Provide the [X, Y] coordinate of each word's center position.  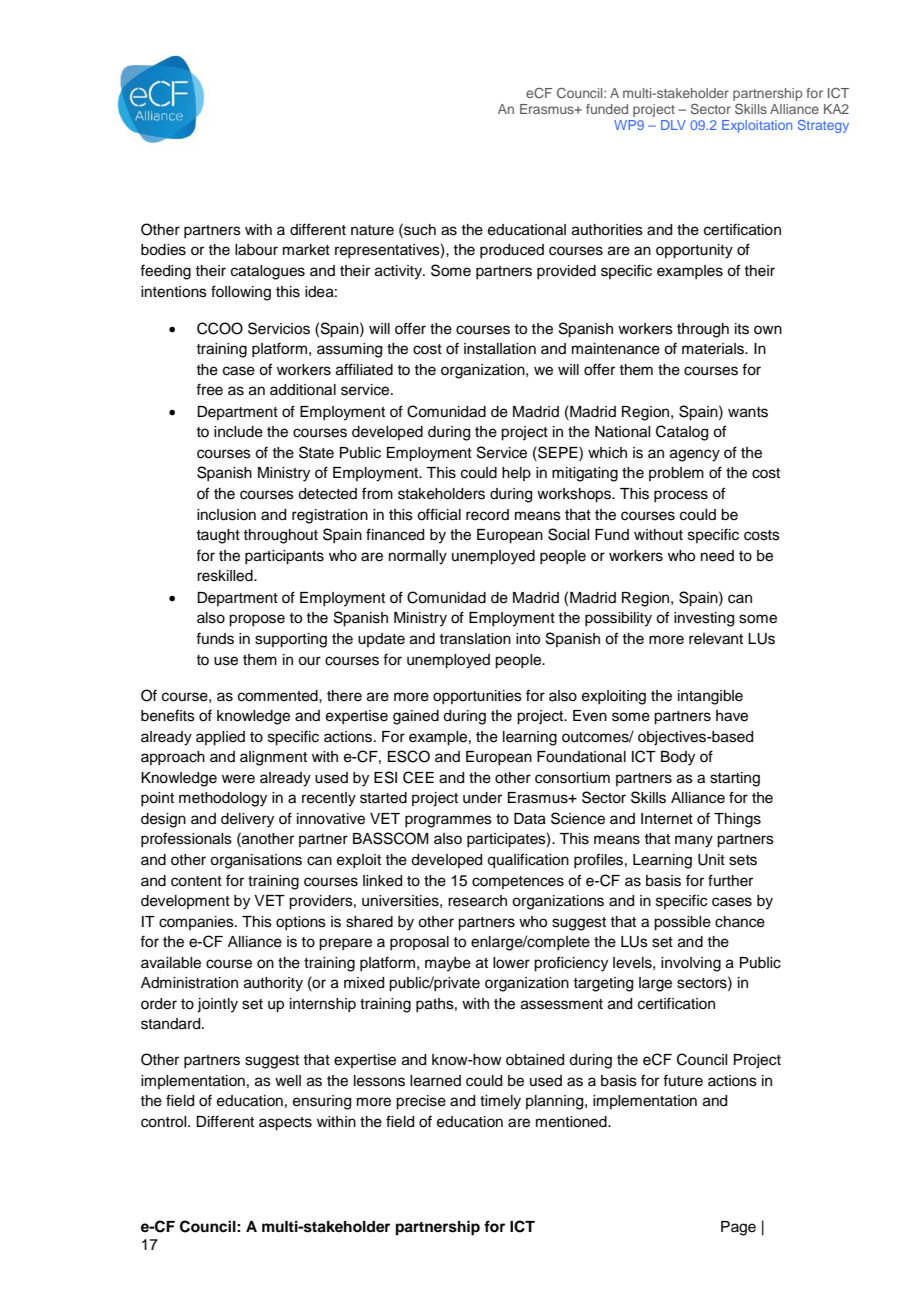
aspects [285, 1124]
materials [714, 349]
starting [735, 779]
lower [511, 963]
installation [500, 349]
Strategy [823, 126]
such [419, 229]
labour [256, 250]
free [209, 389]
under [482, 798]
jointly [217, 1005]
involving [691, 964]
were [238, 779]
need [717, 556]
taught [218, 536]
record [487, 515]
